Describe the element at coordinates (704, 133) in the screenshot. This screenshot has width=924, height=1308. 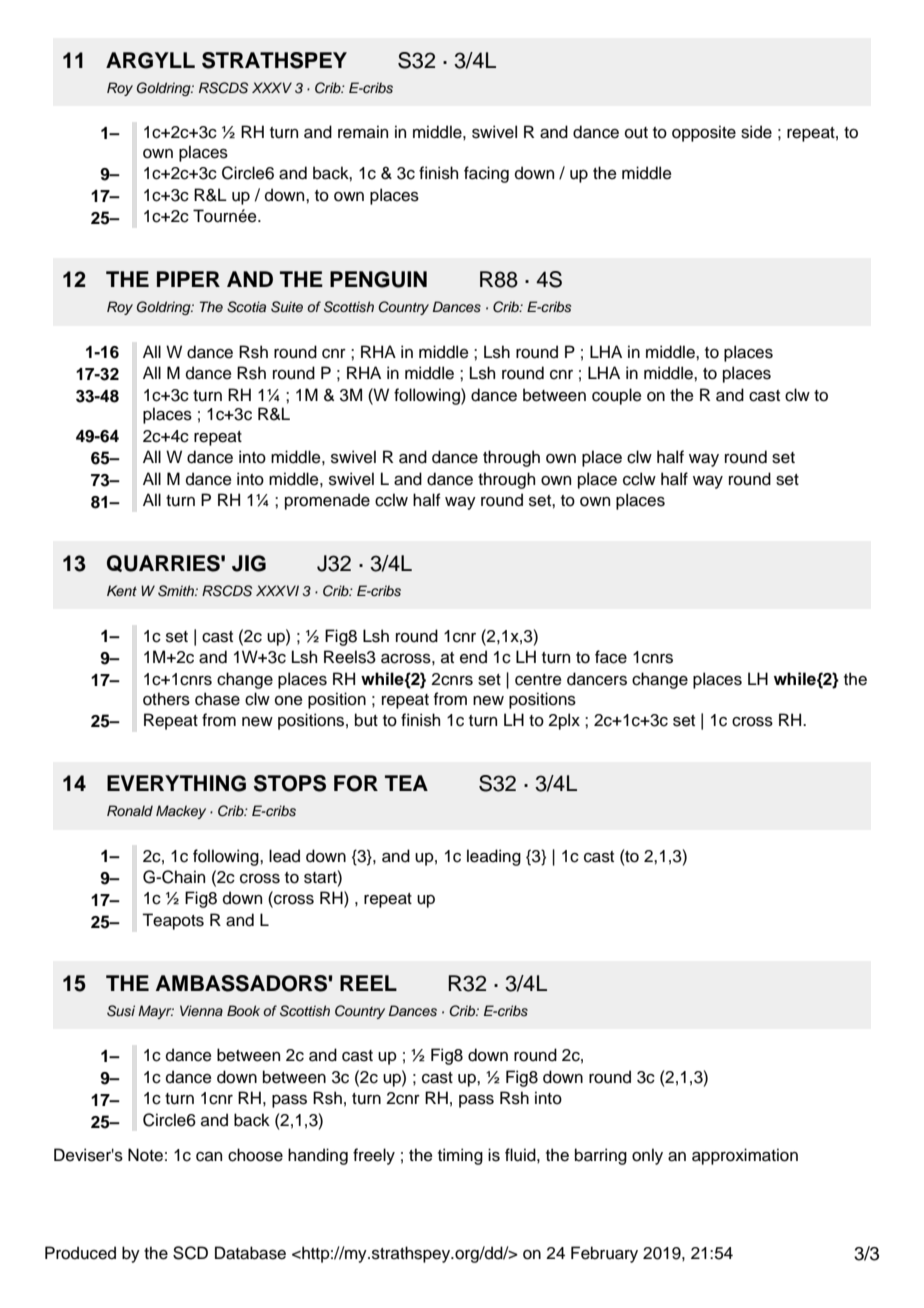
I see `opposite` at that location.
